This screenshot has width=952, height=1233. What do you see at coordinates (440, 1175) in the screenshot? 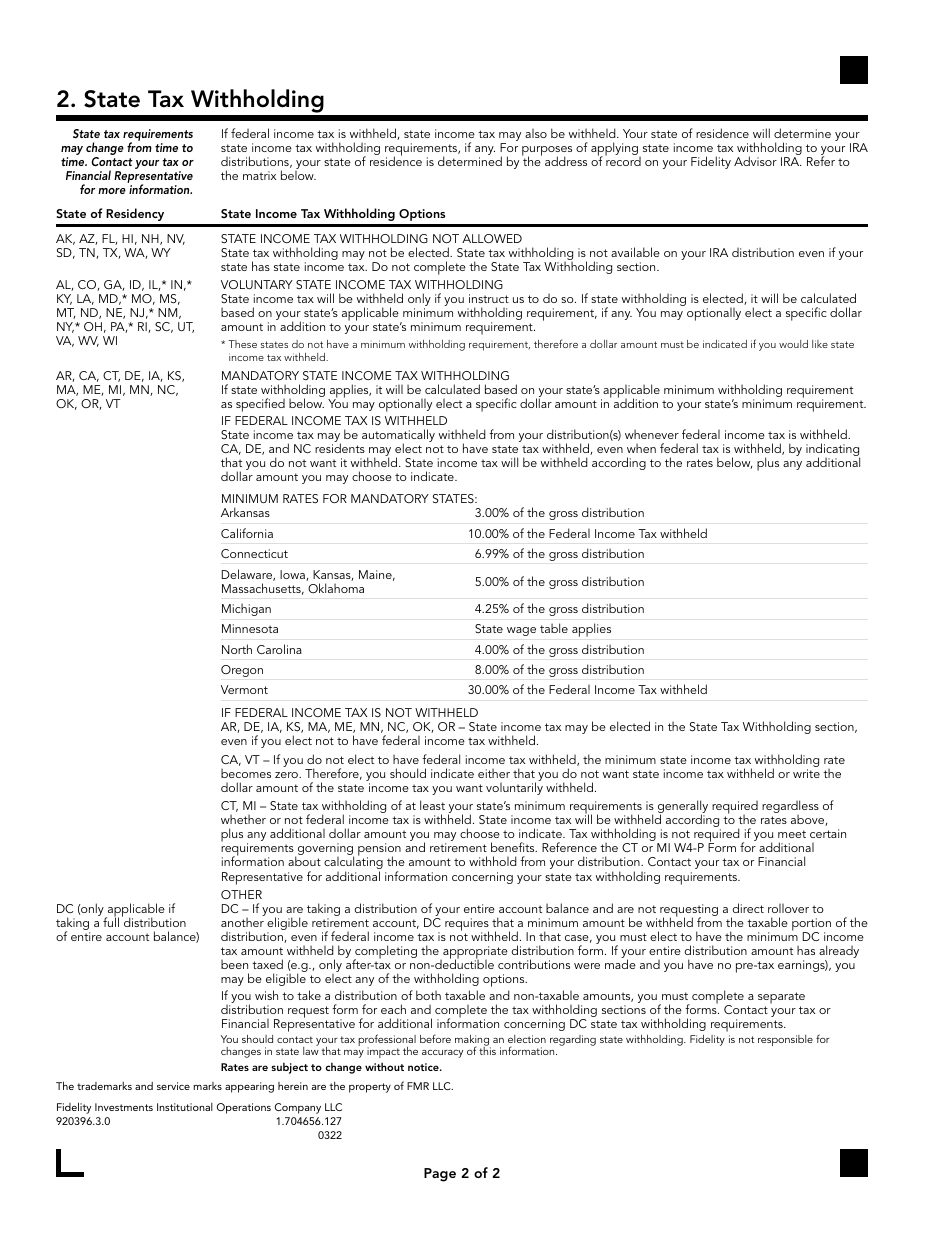
I see `Page` at bounding box center [440, 1175].
